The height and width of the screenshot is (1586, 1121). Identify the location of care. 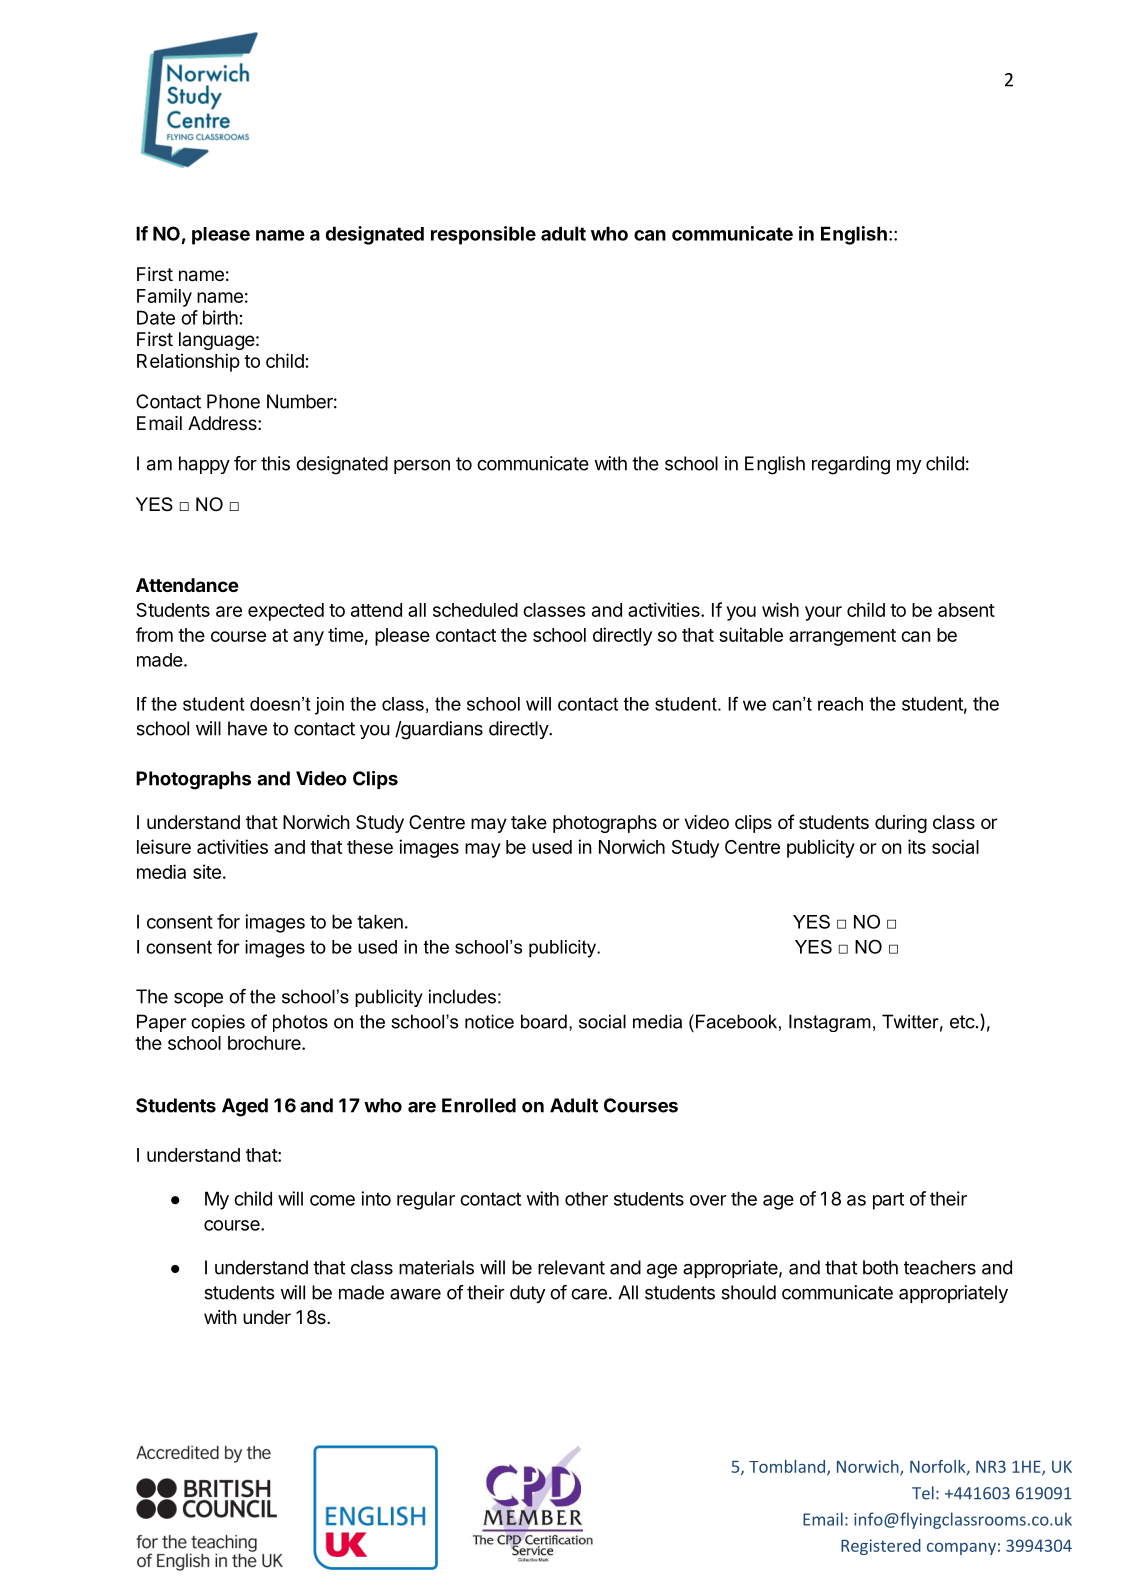
(589, 1294).
